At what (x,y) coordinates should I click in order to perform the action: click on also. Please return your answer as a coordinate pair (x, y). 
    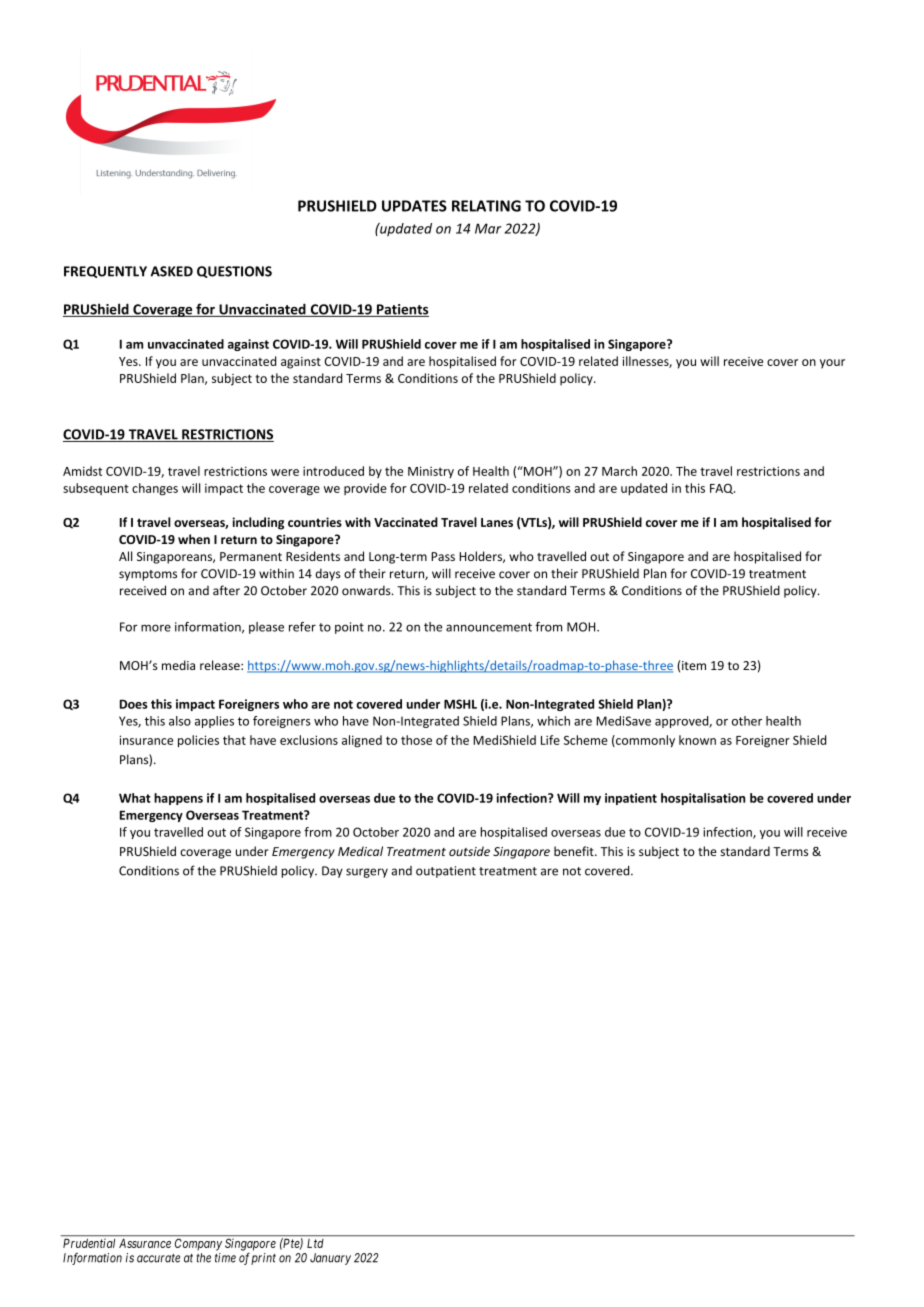
    Looking at the image, I should click on (180, 721).
